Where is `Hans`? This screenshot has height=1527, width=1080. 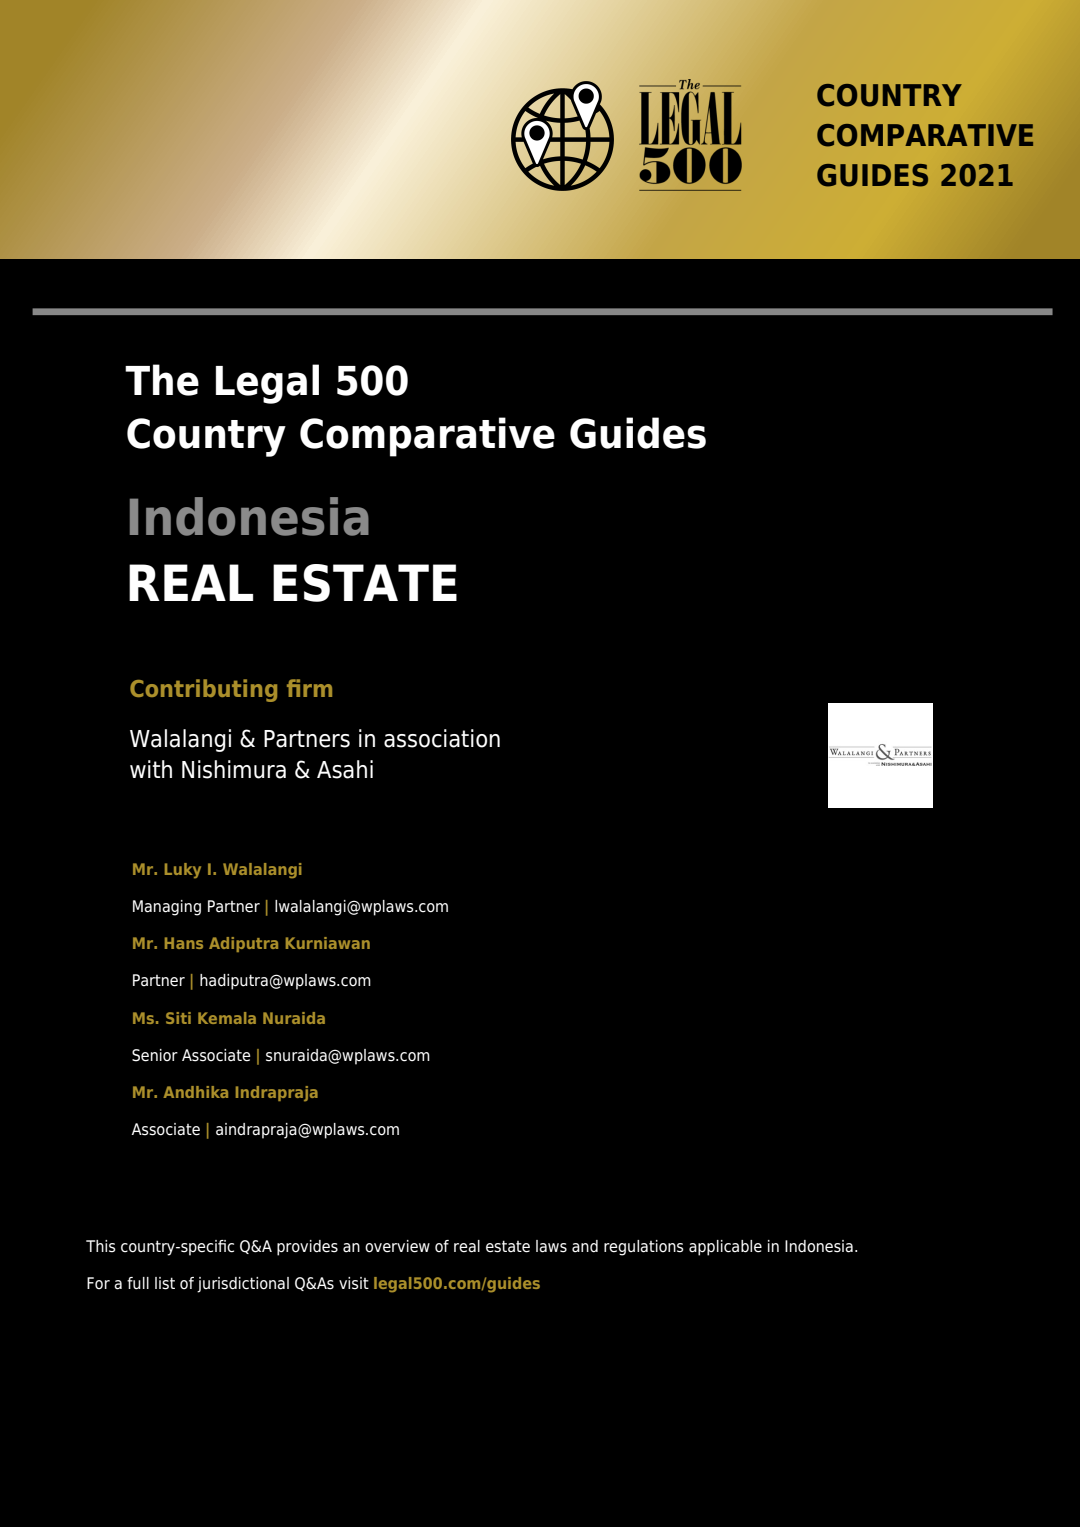 Hans is located at coordinates (184, 943).
